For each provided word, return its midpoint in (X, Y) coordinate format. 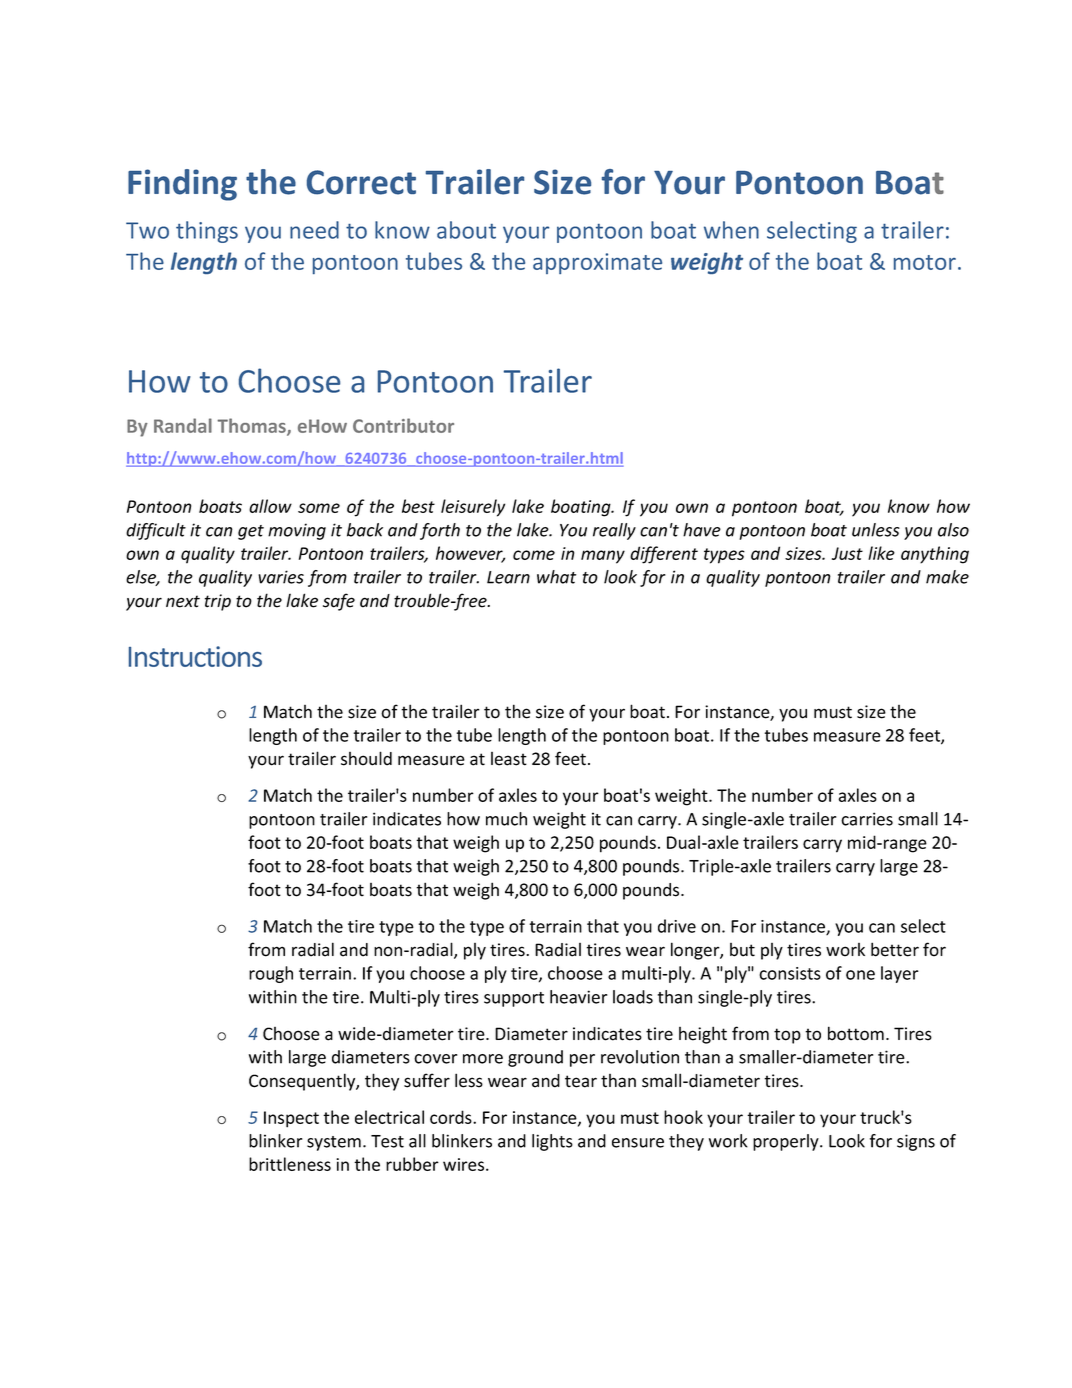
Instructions (195, 656)
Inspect (291, 1119)
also (953, 530)
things (207, 232)
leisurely (473, 508)
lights (552, 1142)
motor (925, 262)
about (466, 230)
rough (271, 974)
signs (916, 1142)
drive (677, 926)
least (509, 759)
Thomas (252, 427)
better (895, 949)
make (947, 577)
